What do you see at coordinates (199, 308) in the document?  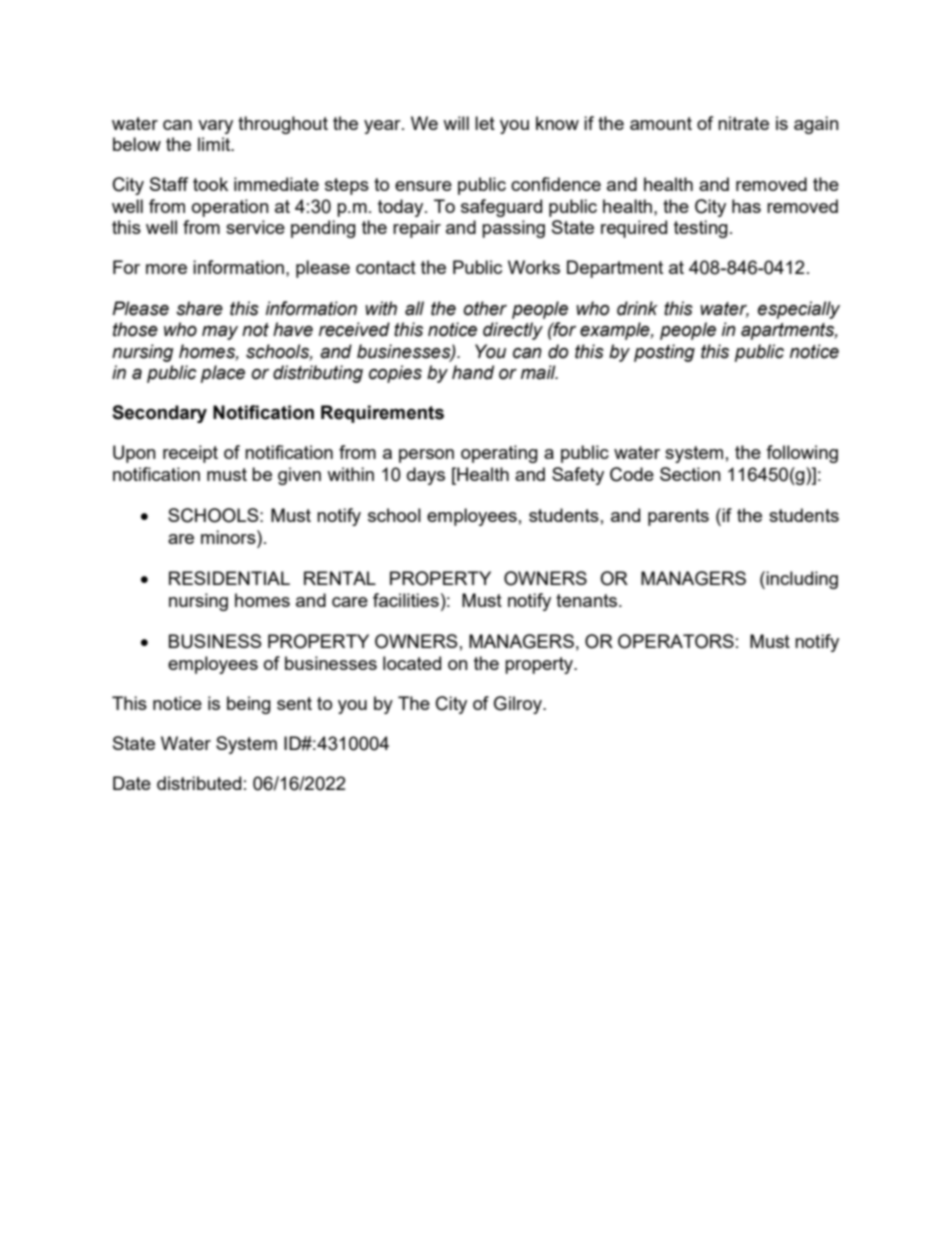 I see `share` at bounding box center [199, 308].
